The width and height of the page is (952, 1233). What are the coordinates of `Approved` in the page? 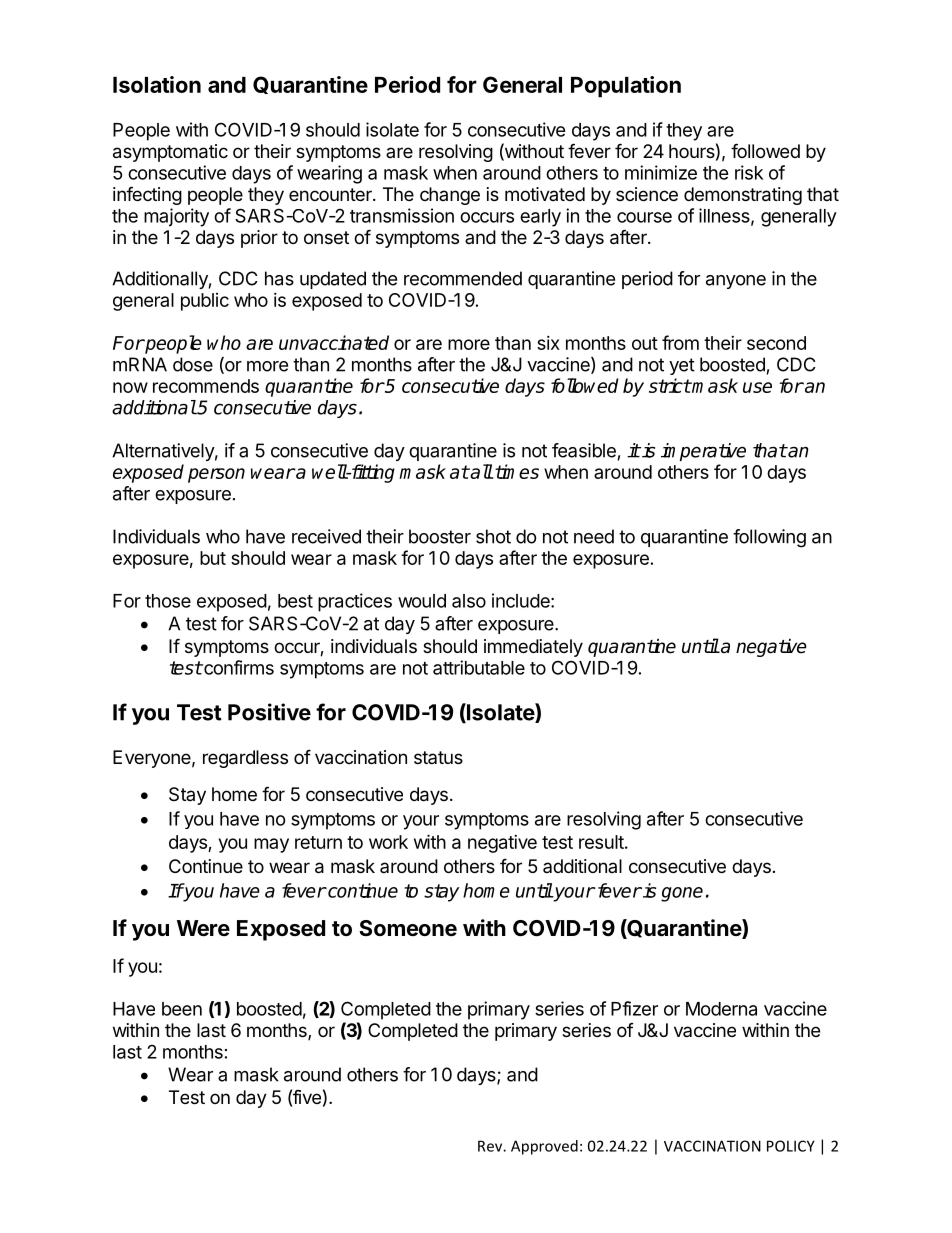 It's located at (544, 1147).
